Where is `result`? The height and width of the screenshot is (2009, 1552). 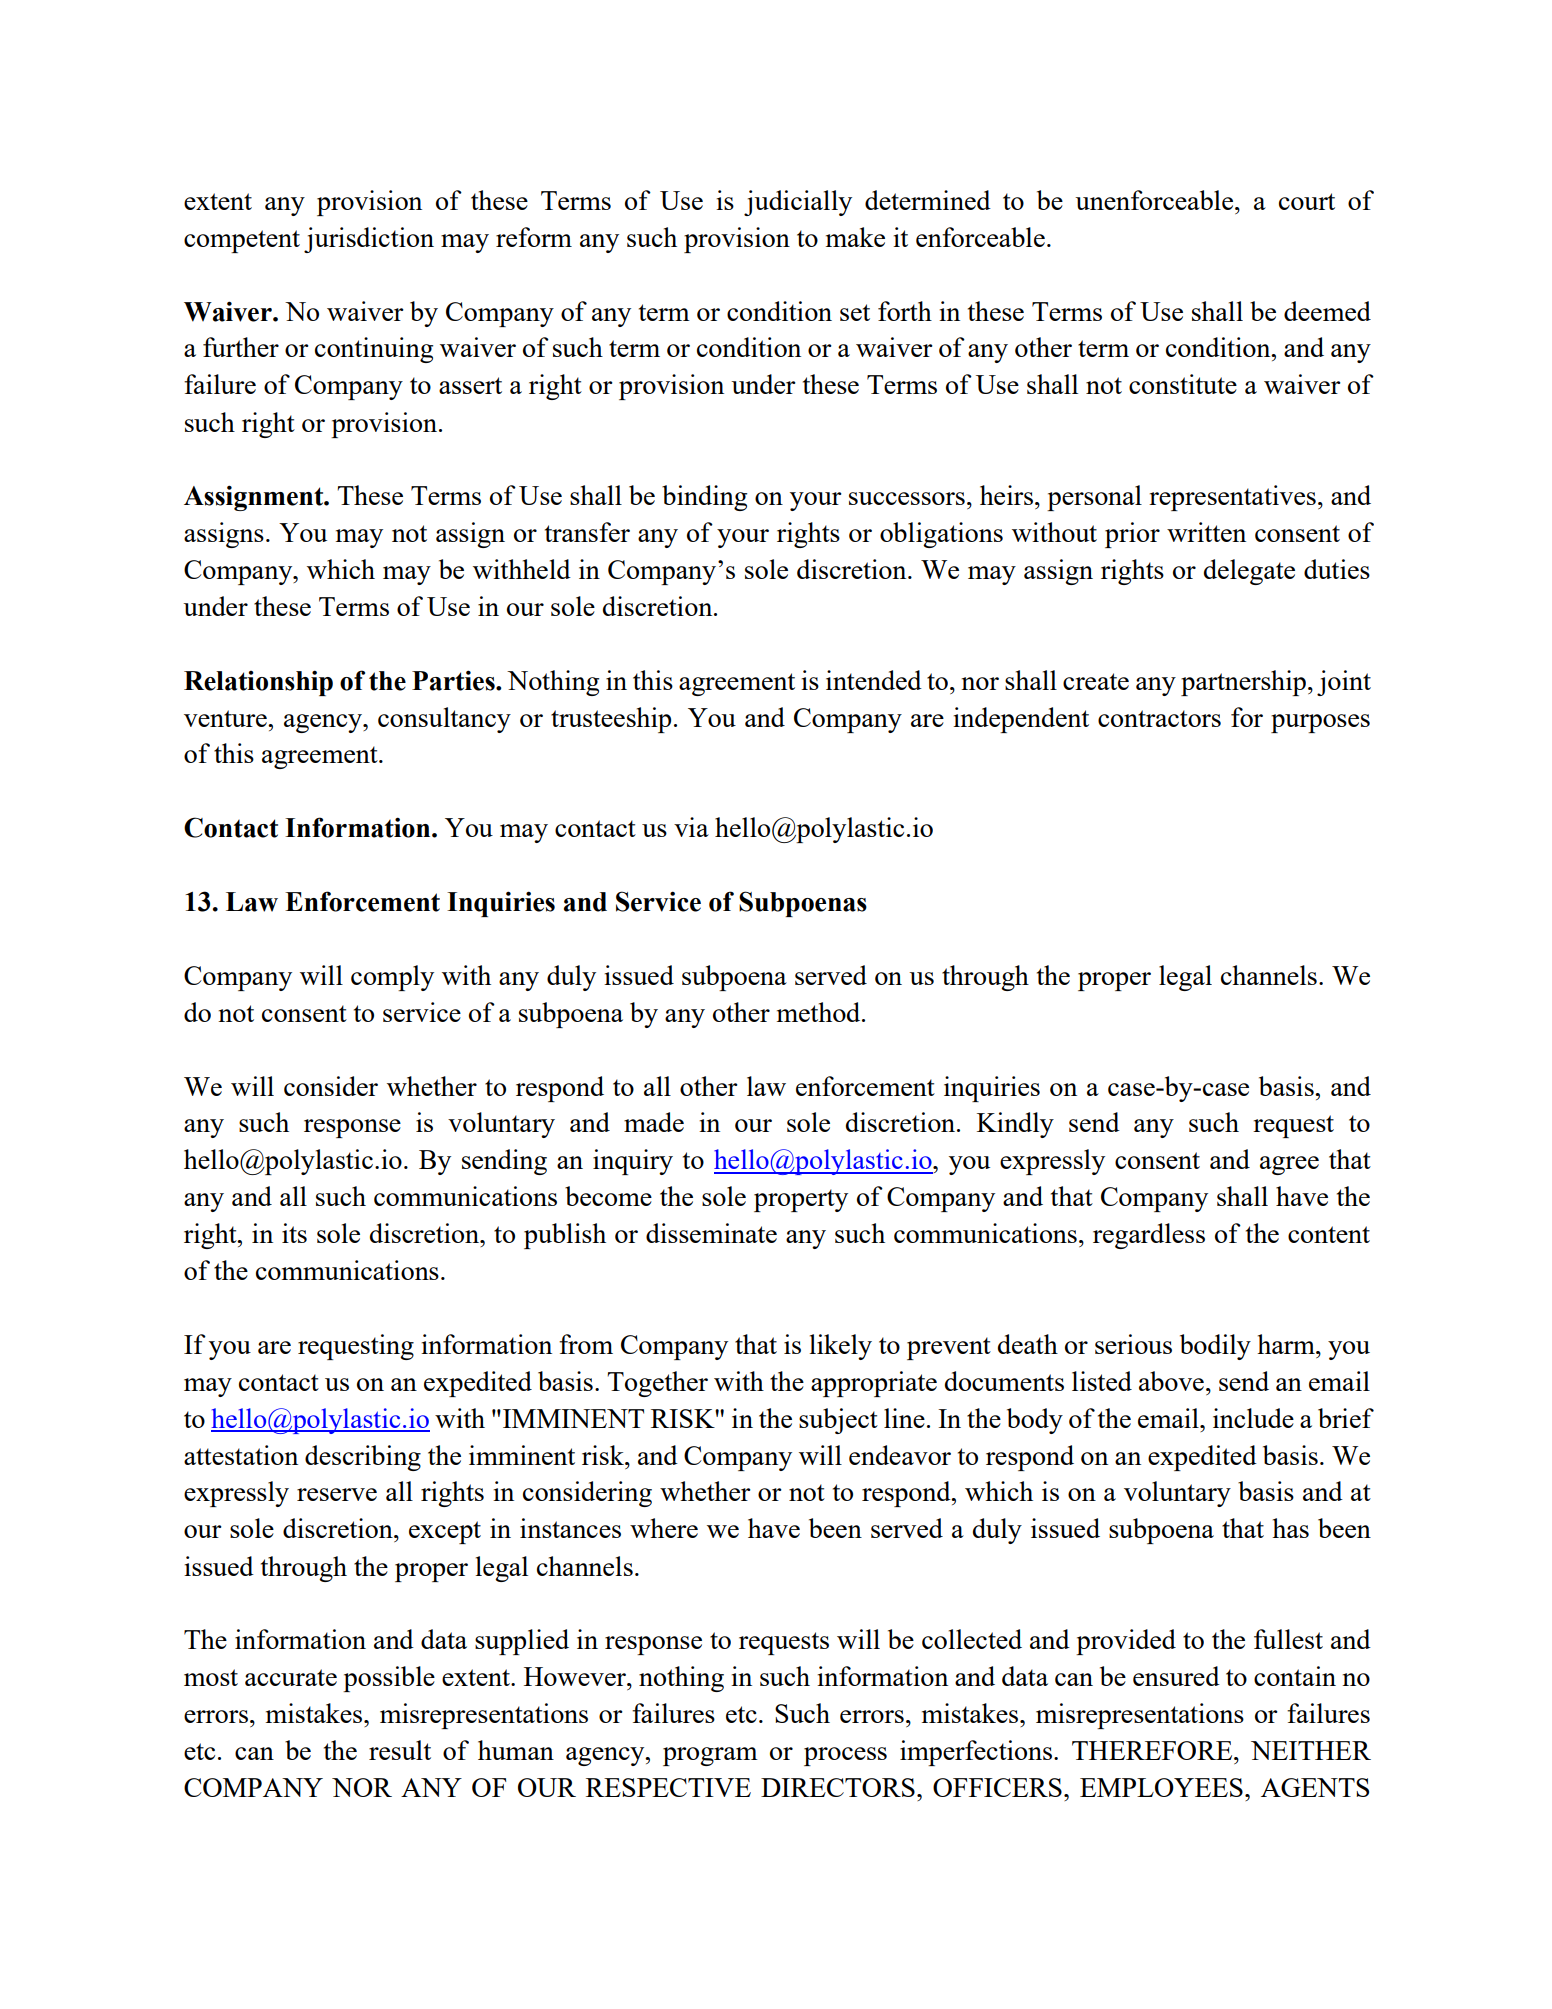
result is located at coordinates (400, 1750).
